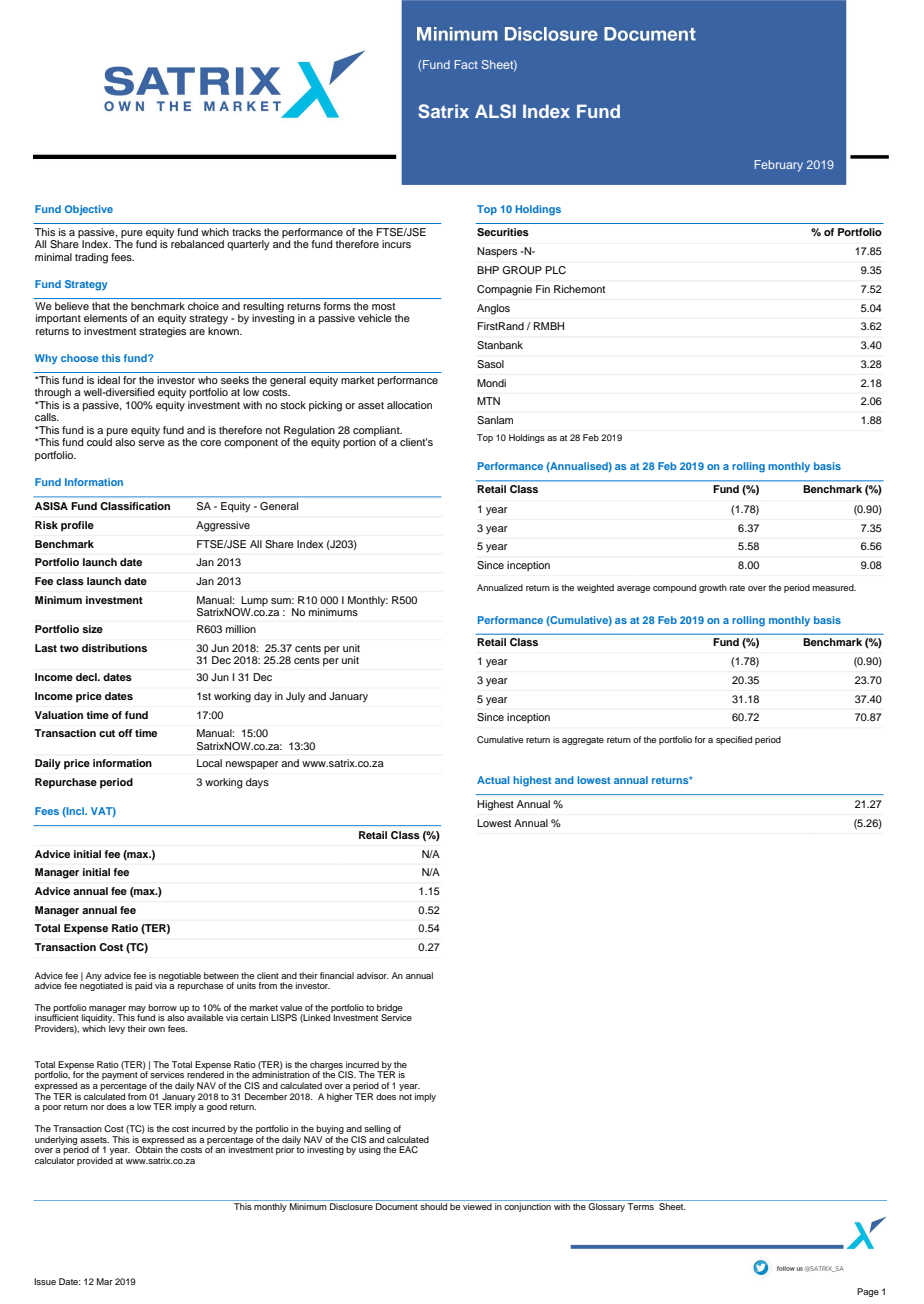 The image size is (924, 1304). What do you see at coordinates (89, 210) in the screenshot?
I see `Objective` at bounding box center [89, 210].
